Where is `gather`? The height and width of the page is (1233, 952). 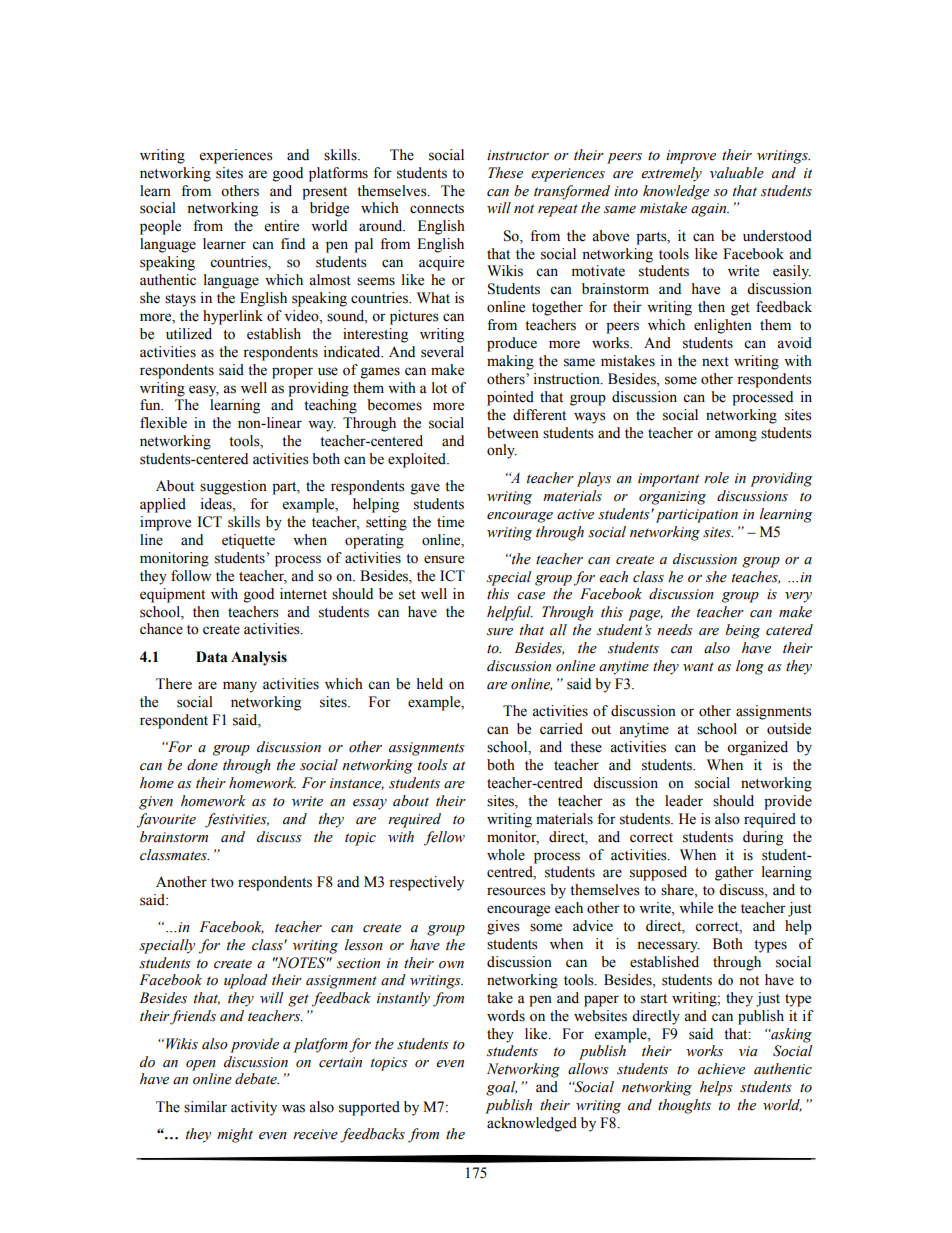
gather is located at coordinates (734, 873).
